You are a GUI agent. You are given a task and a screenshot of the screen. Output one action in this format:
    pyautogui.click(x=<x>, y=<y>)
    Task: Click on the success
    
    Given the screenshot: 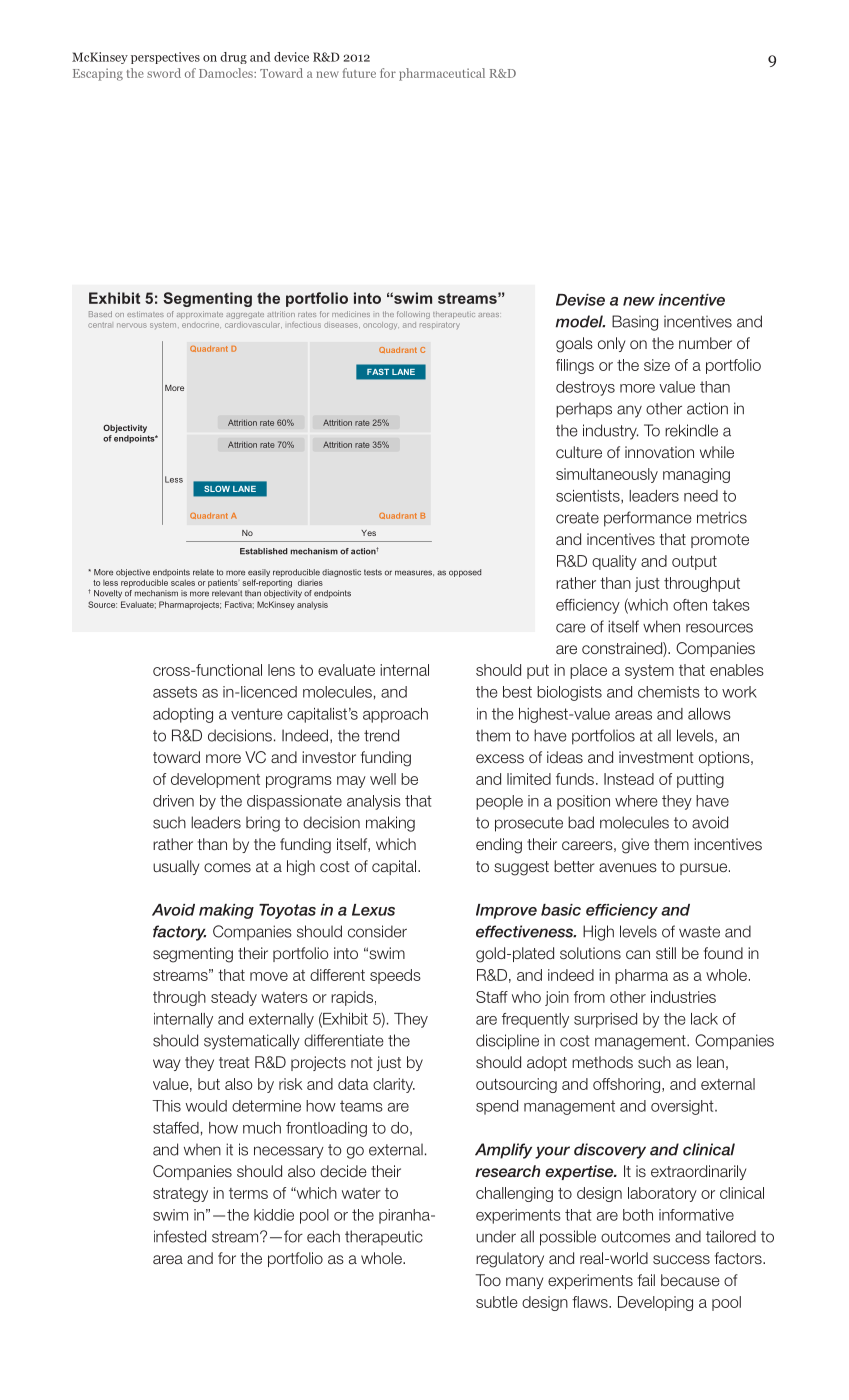 What is the action you would take?
    pyautogui.click(x=681, y=1260)
